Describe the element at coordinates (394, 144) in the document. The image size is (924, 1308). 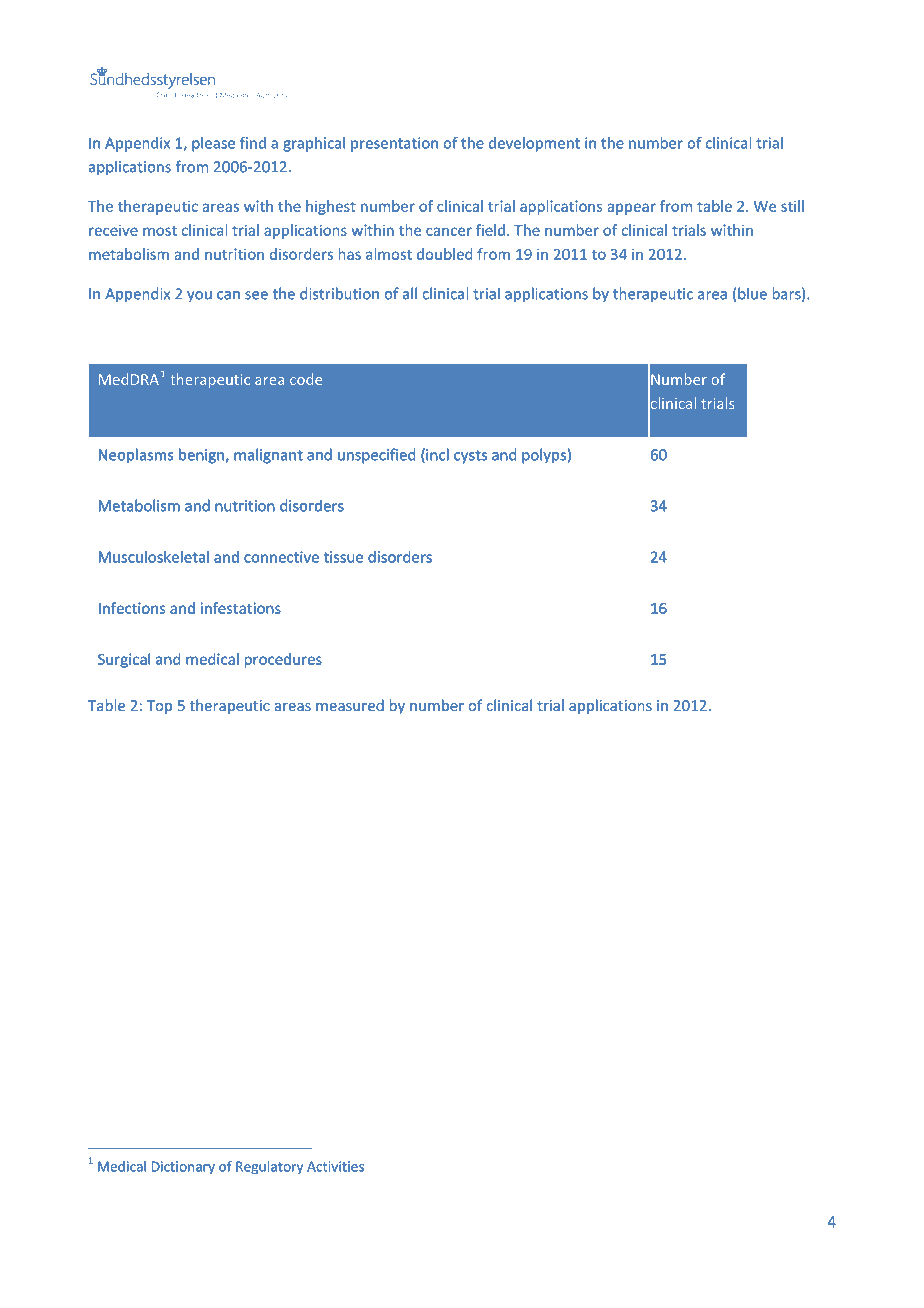
I see `presentation` at that location.
